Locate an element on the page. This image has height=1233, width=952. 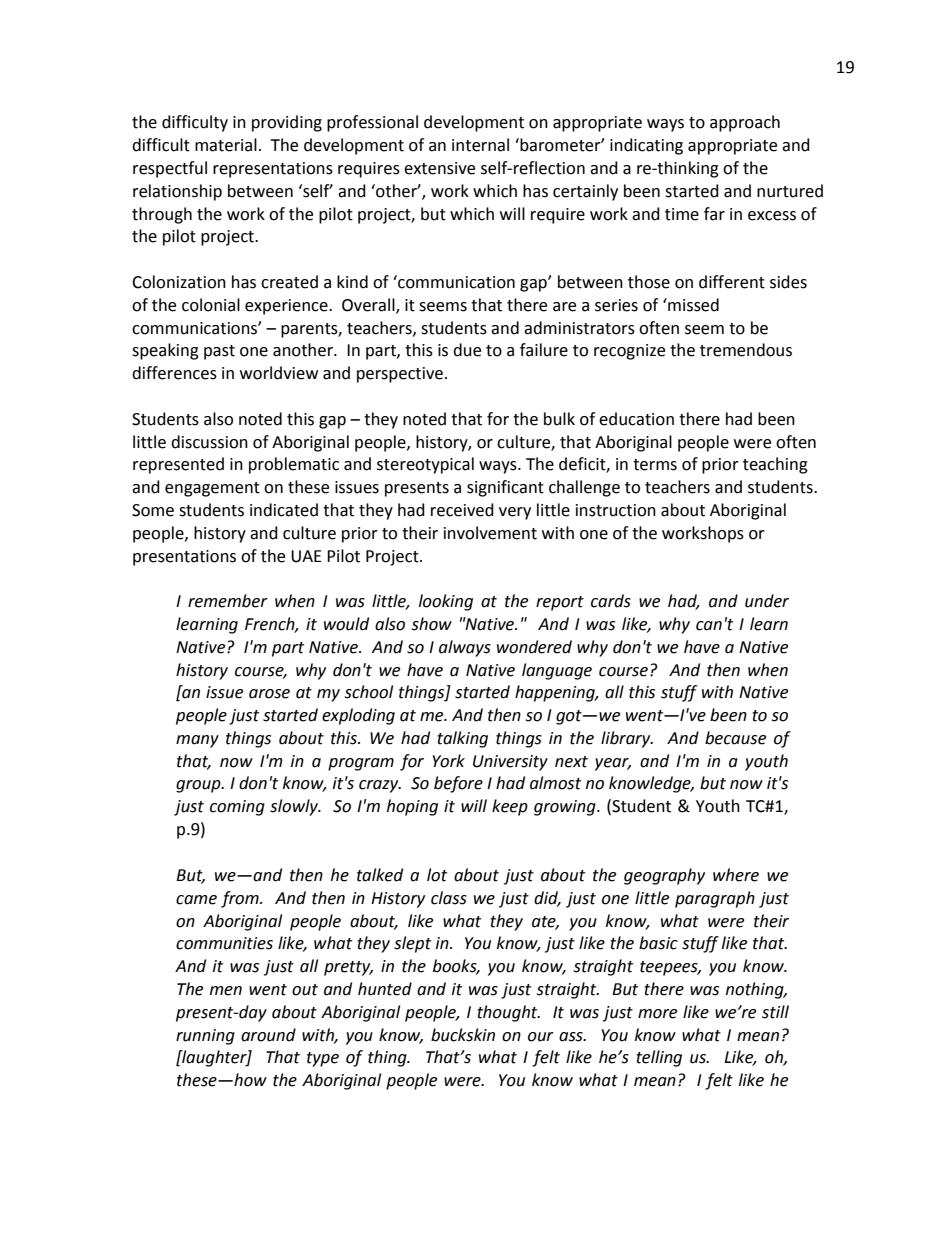
because is located at coordinates (735, 738).
